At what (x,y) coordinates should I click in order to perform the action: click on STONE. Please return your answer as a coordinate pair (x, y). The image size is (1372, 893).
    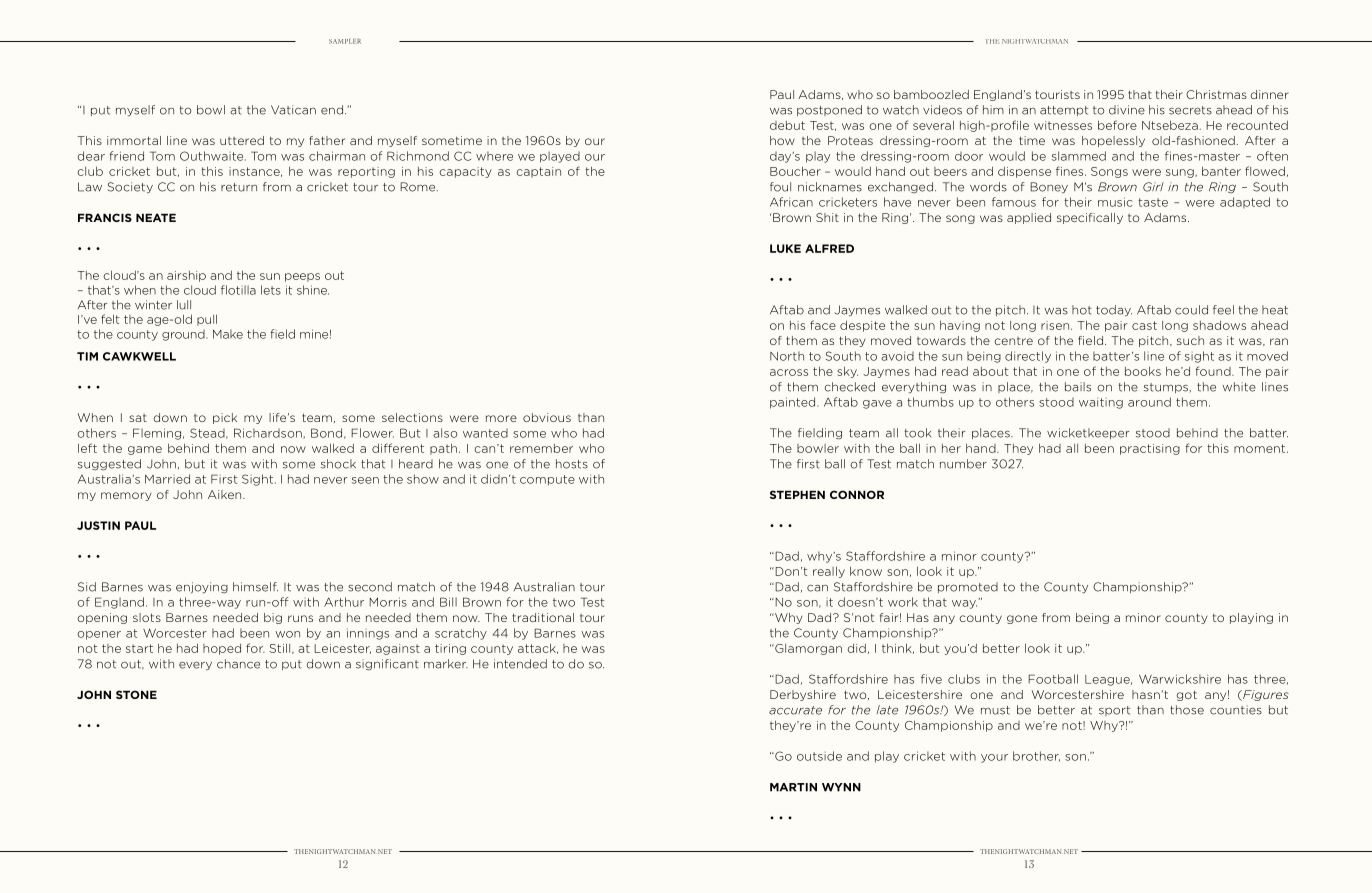
    Looking at the image, I should click on (136, 694).
